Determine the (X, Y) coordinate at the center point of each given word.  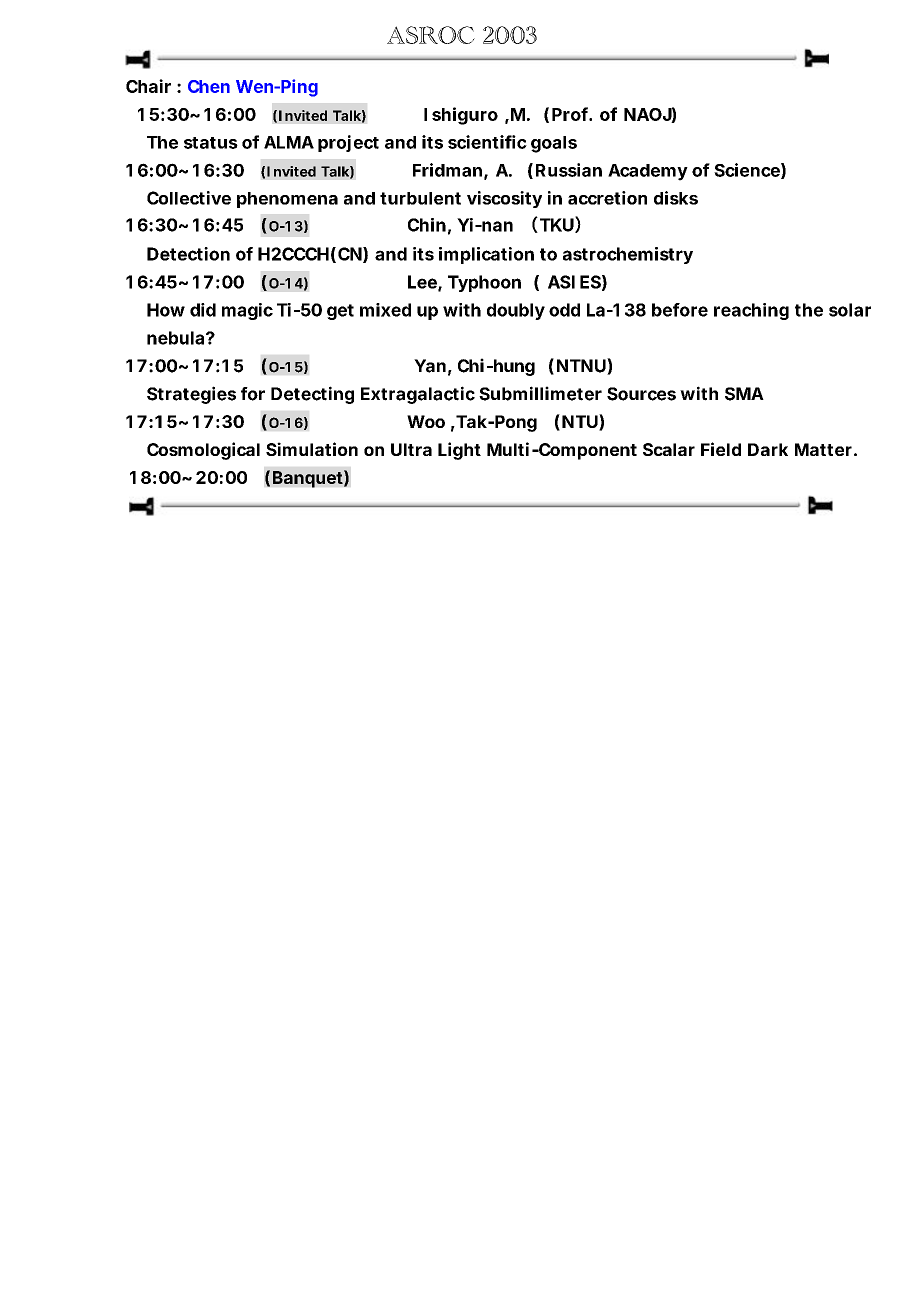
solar (850, 310)
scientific (487, 142)
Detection (188, 254)
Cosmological (203, 451)
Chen (209, 86)
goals (554, 144)
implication (486, 255)
